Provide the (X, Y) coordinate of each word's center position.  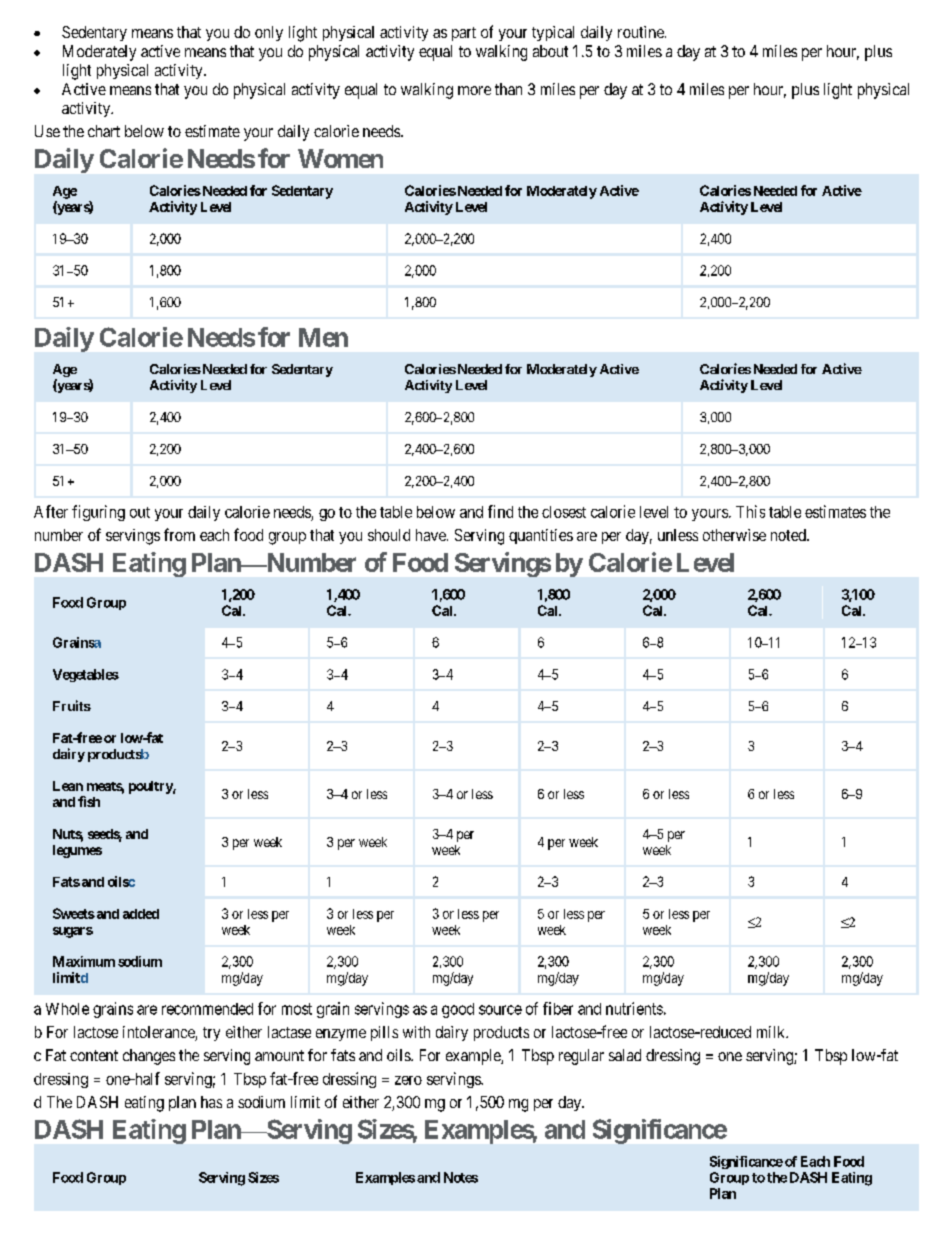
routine (642, 32)
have (432, 535)
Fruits (72, 705)
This (750, 511)
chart (104, 131)
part (464, 34)
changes (149, 1057)
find (500, 511)
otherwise (734, 535)
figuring (98, 513)
